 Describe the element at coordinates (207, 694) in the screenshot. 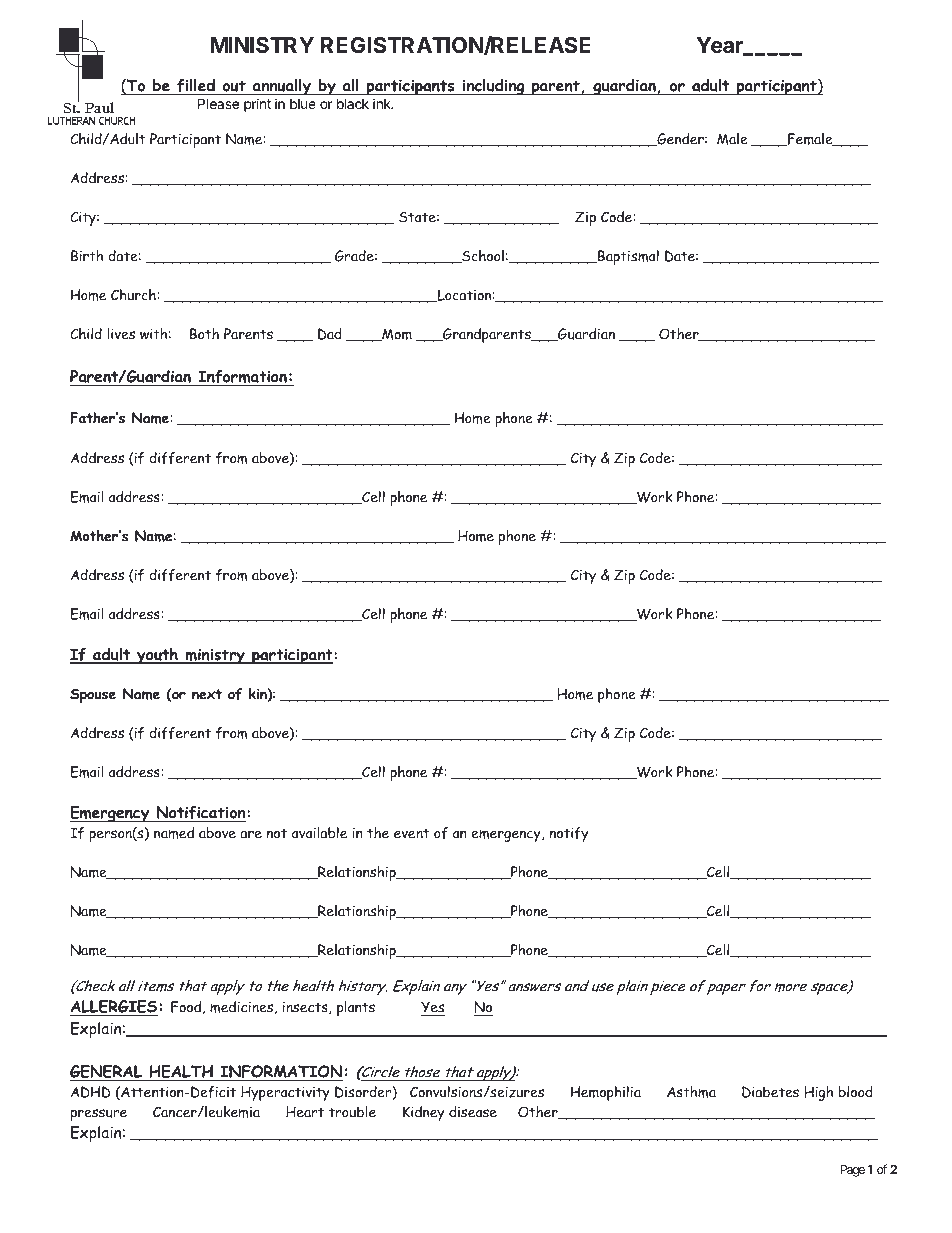

I see `next` at that location.
